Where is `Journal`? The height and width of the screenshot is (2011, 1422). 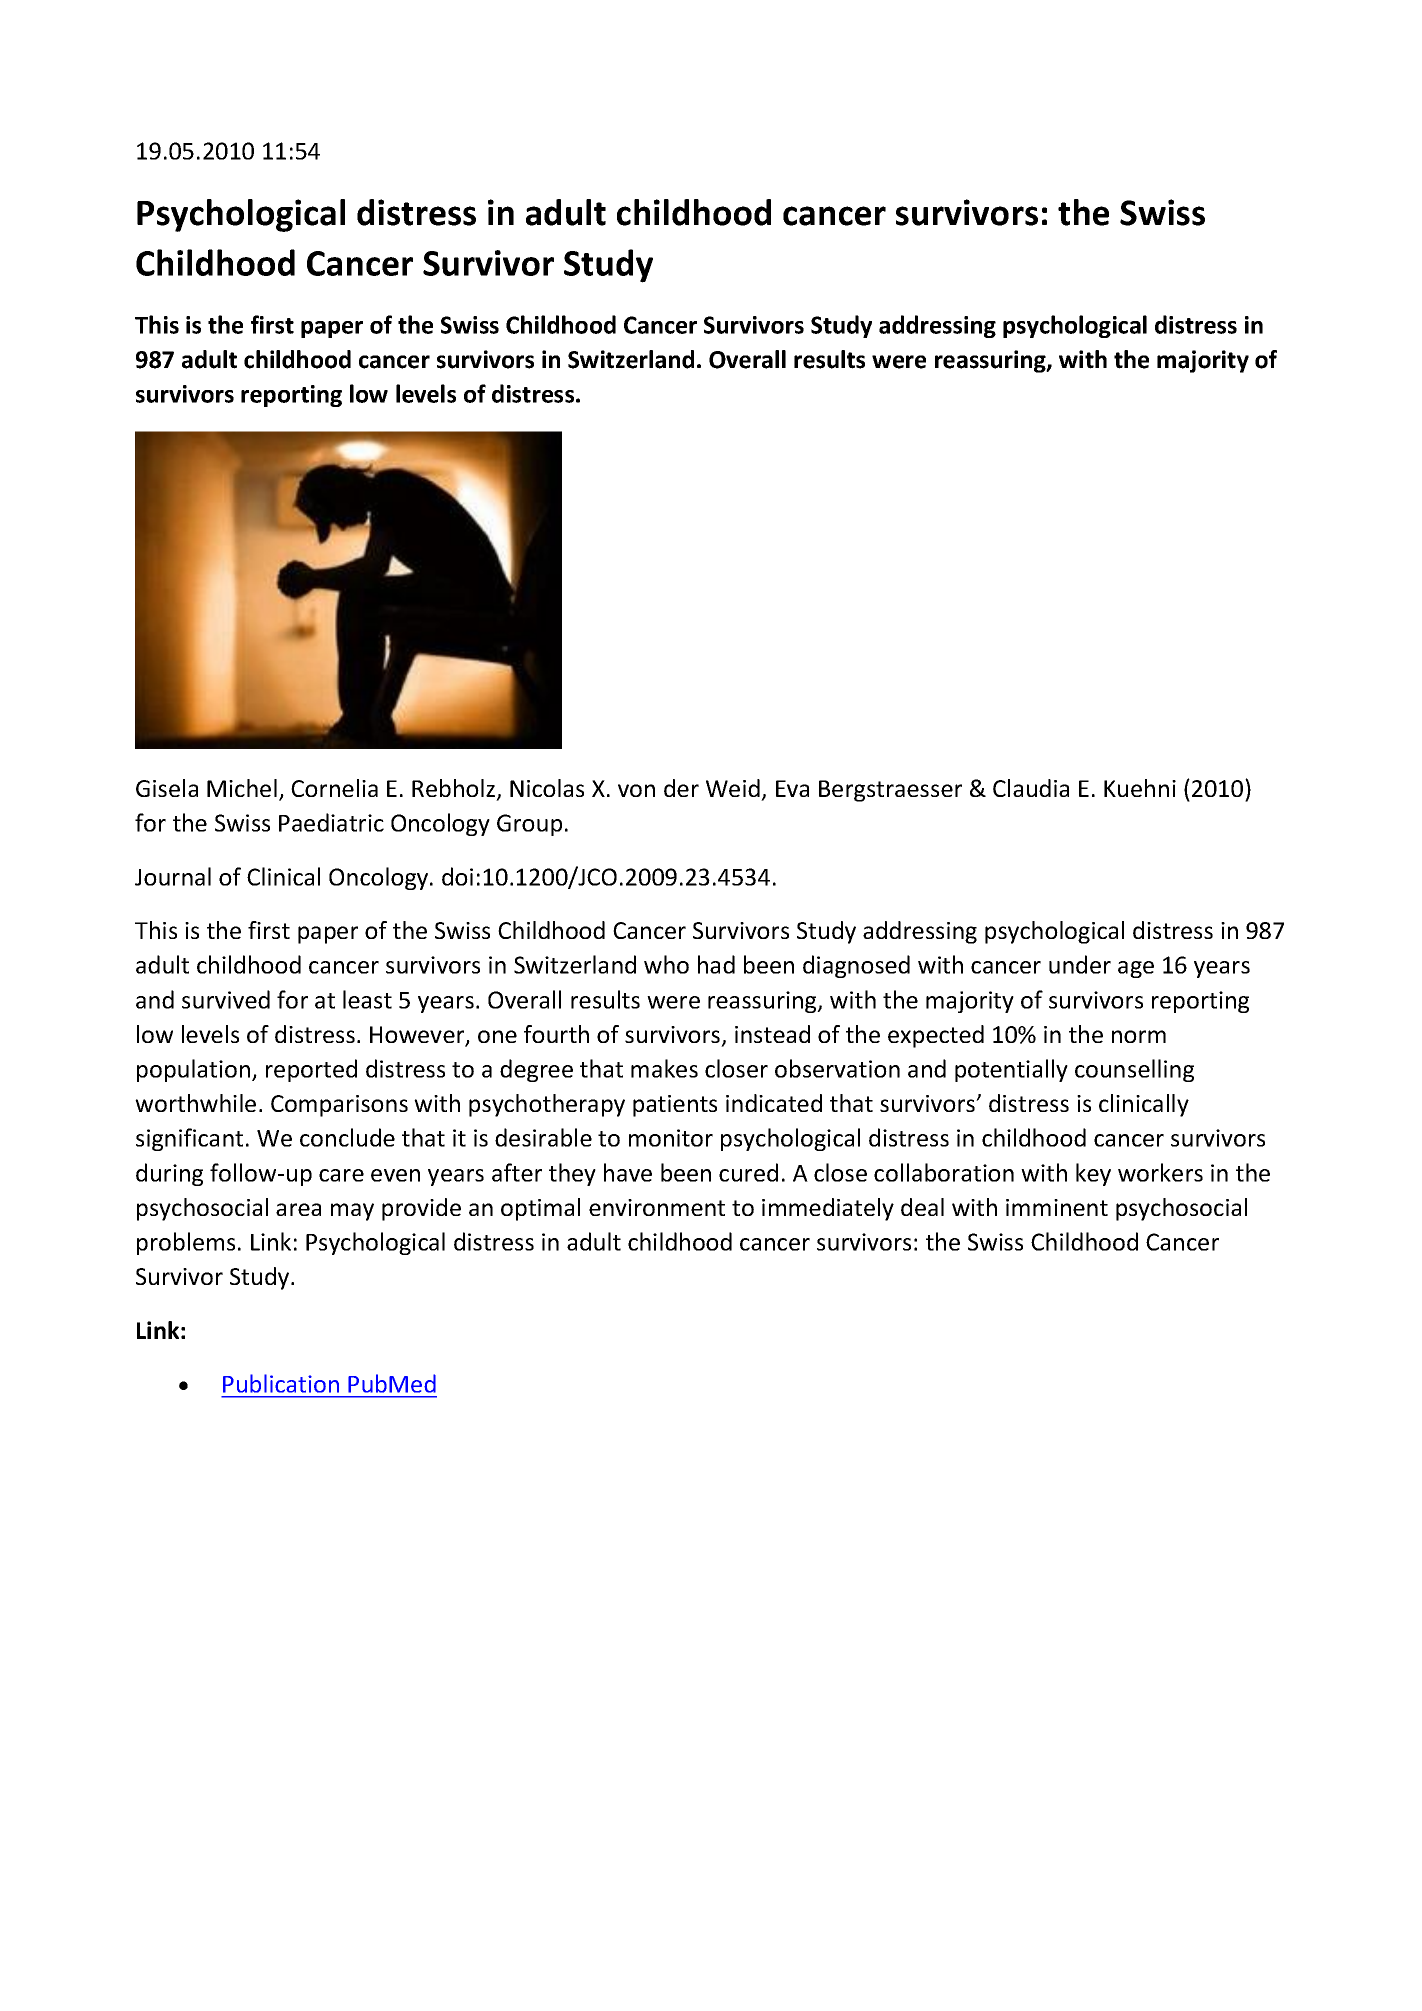
Journal is located at coordinates (173, 876).
